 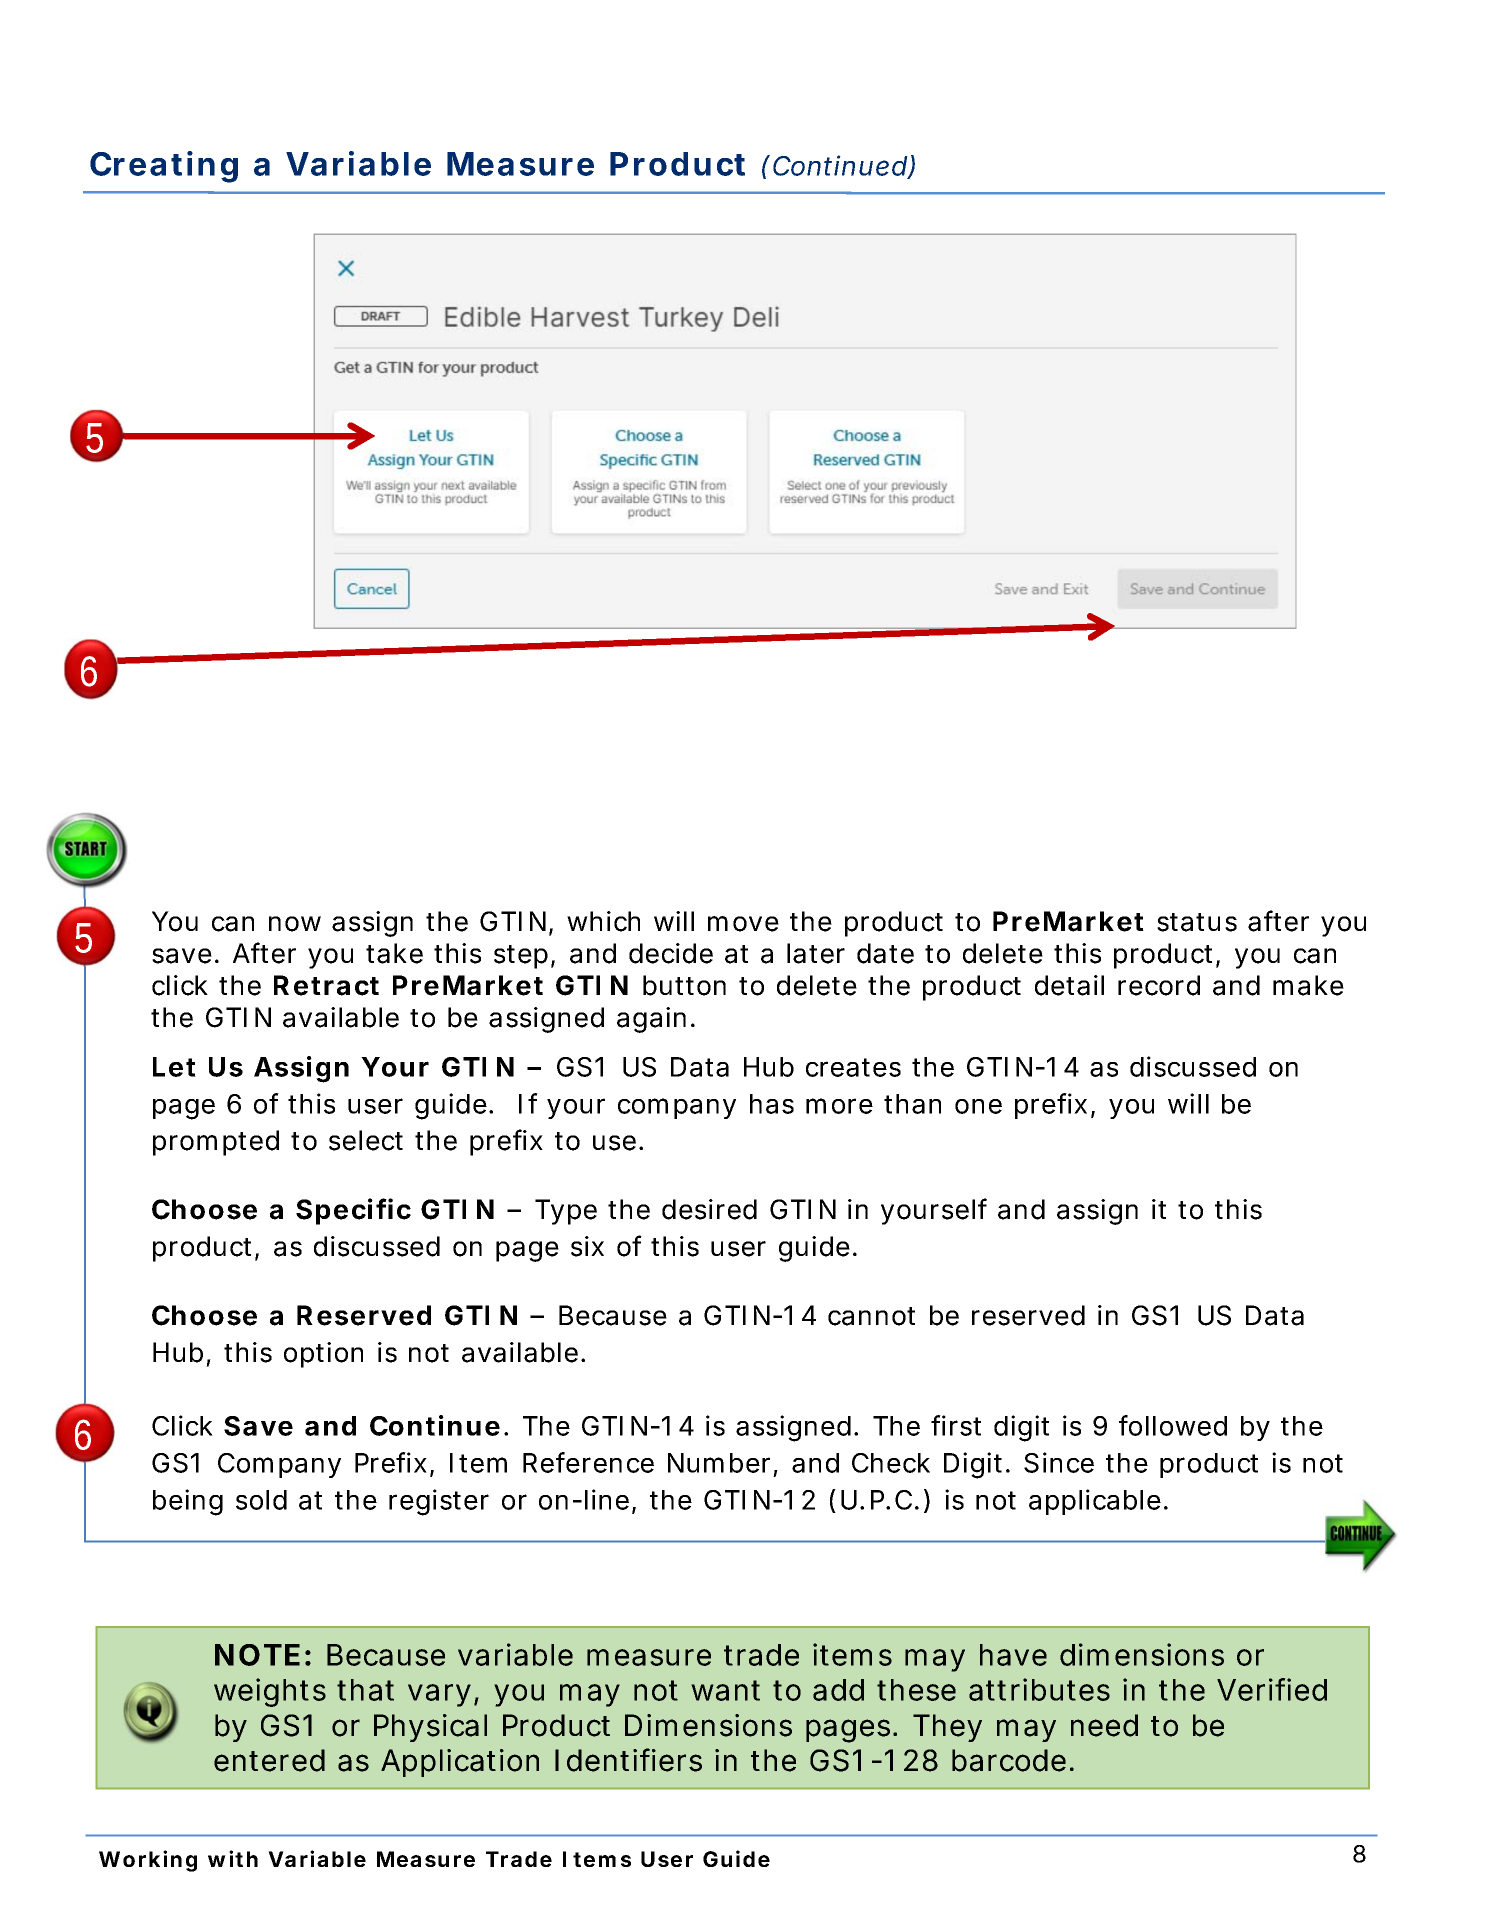 What do you see at coordinates (269, 1760) in the document?
I see `entered` at bounding box center [269, 1760].
